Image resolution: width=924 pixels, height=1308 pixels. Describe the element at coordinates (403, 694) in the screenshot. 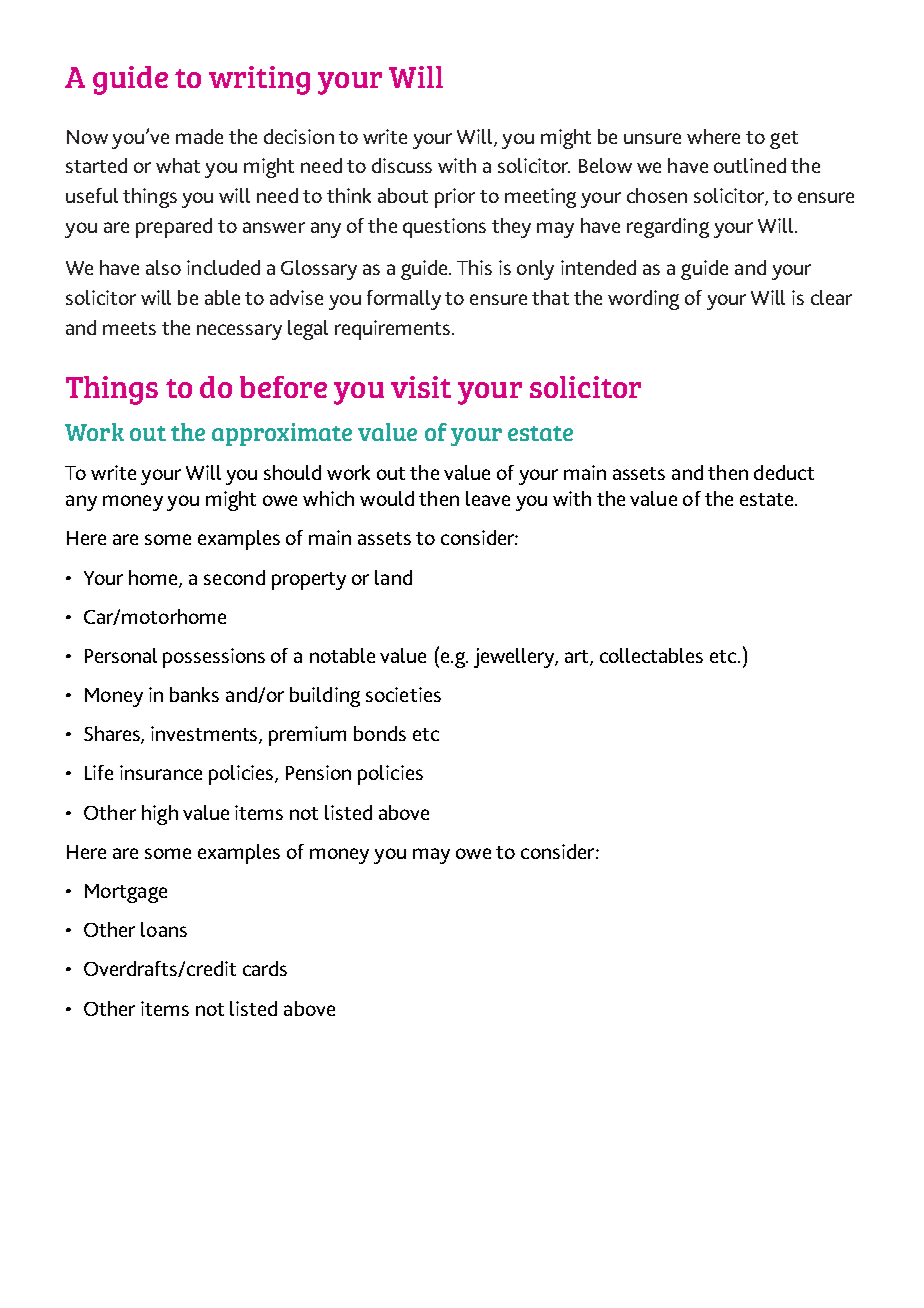

I see `societies` at that location.
